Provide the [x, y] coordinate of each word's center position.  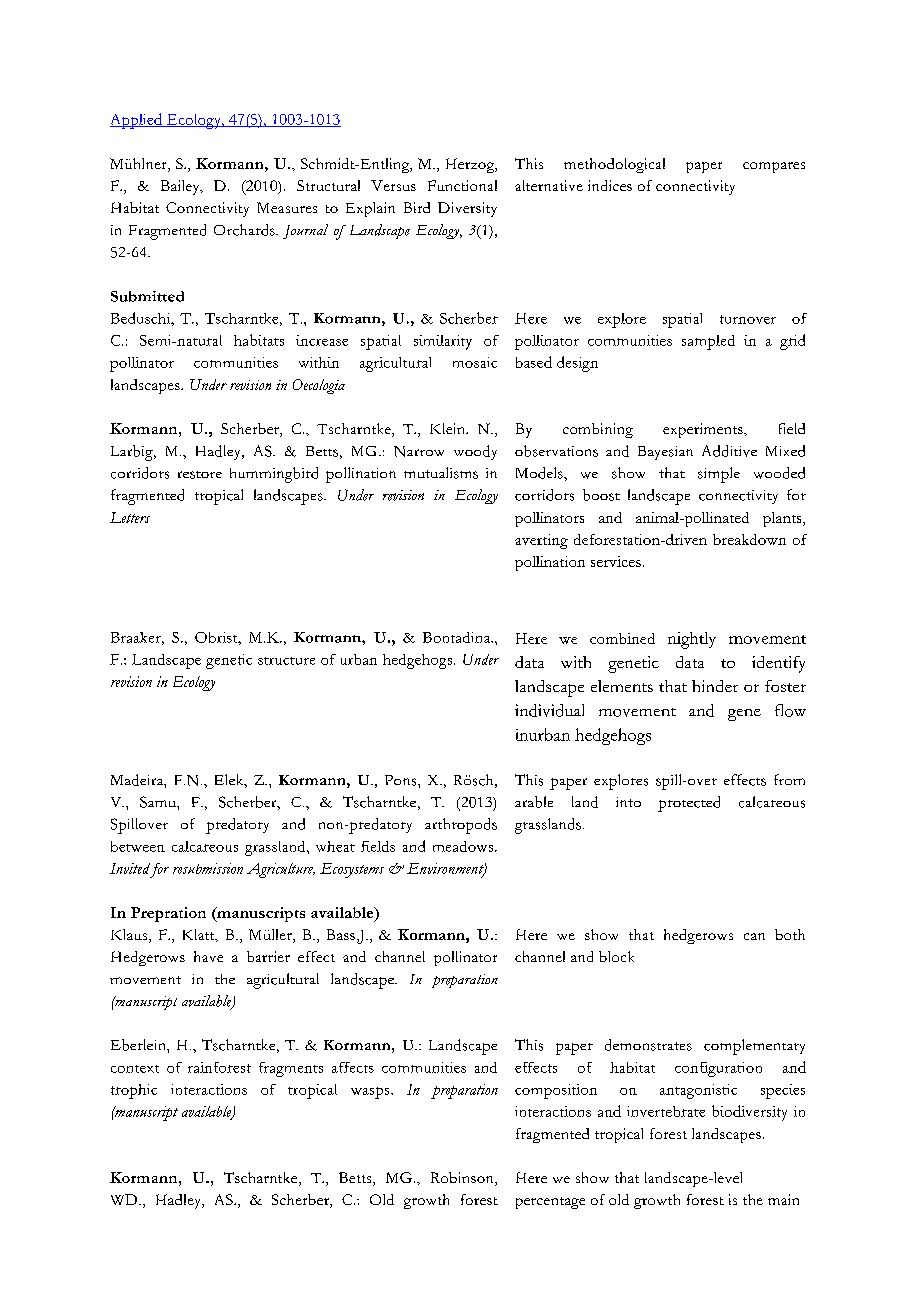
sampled [708, 342]
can [754, 936]
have [208, 956]
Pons [402, 780]
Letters [130, 517]
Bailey [181, 187]
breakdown [749, 539]
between [138, 846]
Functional [462, 185]
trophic [134, 1091]
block [616, 956]
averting [541, 541]
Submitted [147, 296]
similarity [443, 342]
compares [774, 167]
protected [689, 804]
